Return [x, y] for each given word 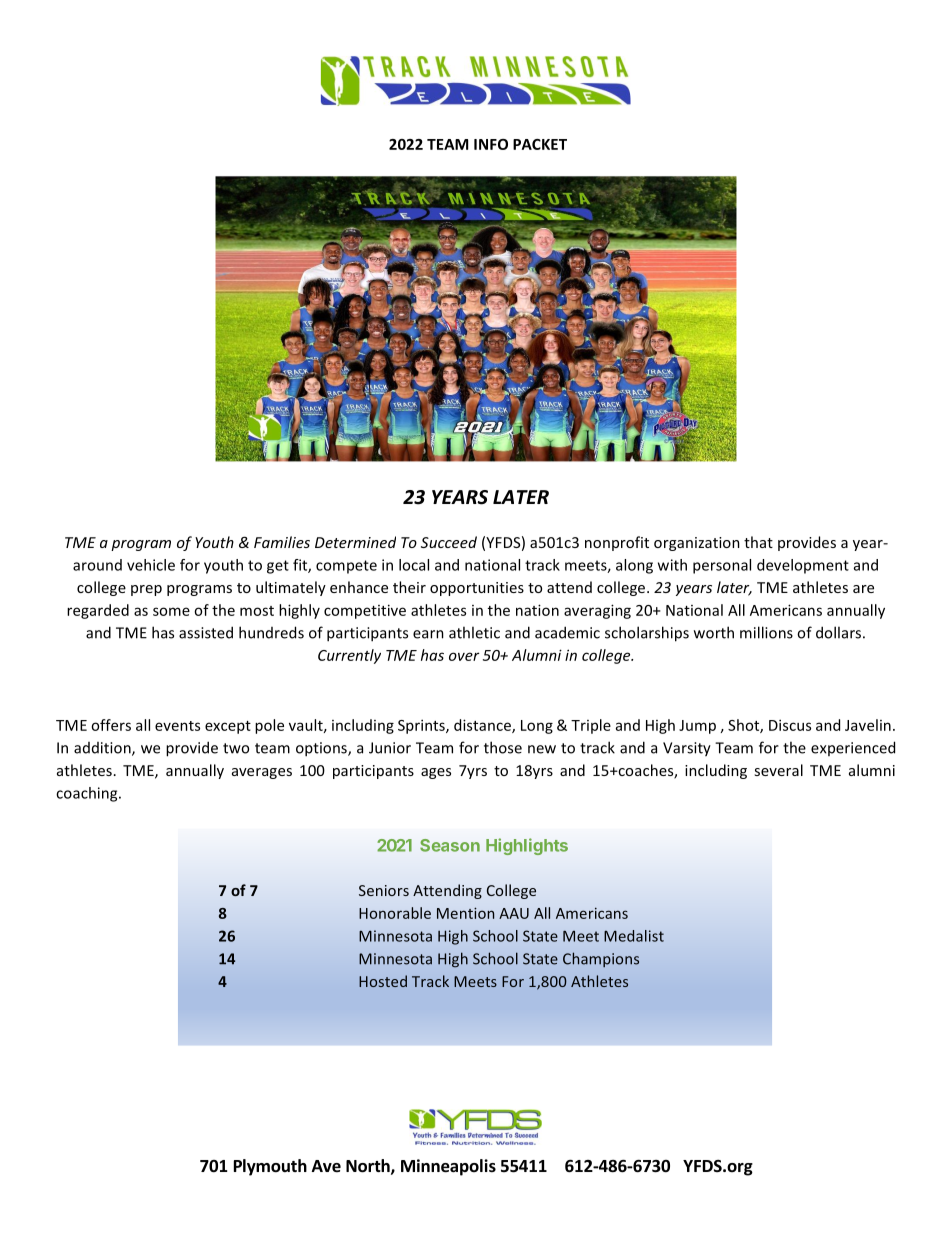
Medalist [634, 936]
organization [697, 544]
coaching [88, 794]
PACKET [540, 144]
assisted [206, 632]
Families [282, 542]
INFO [491, 144]
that [758, 542]
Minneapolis [448, 1167]
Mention [465, 913]
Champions [601, 959]
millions [766, 632]
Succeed [449, 542]
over [464, 656]
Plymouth [270, 1167]
